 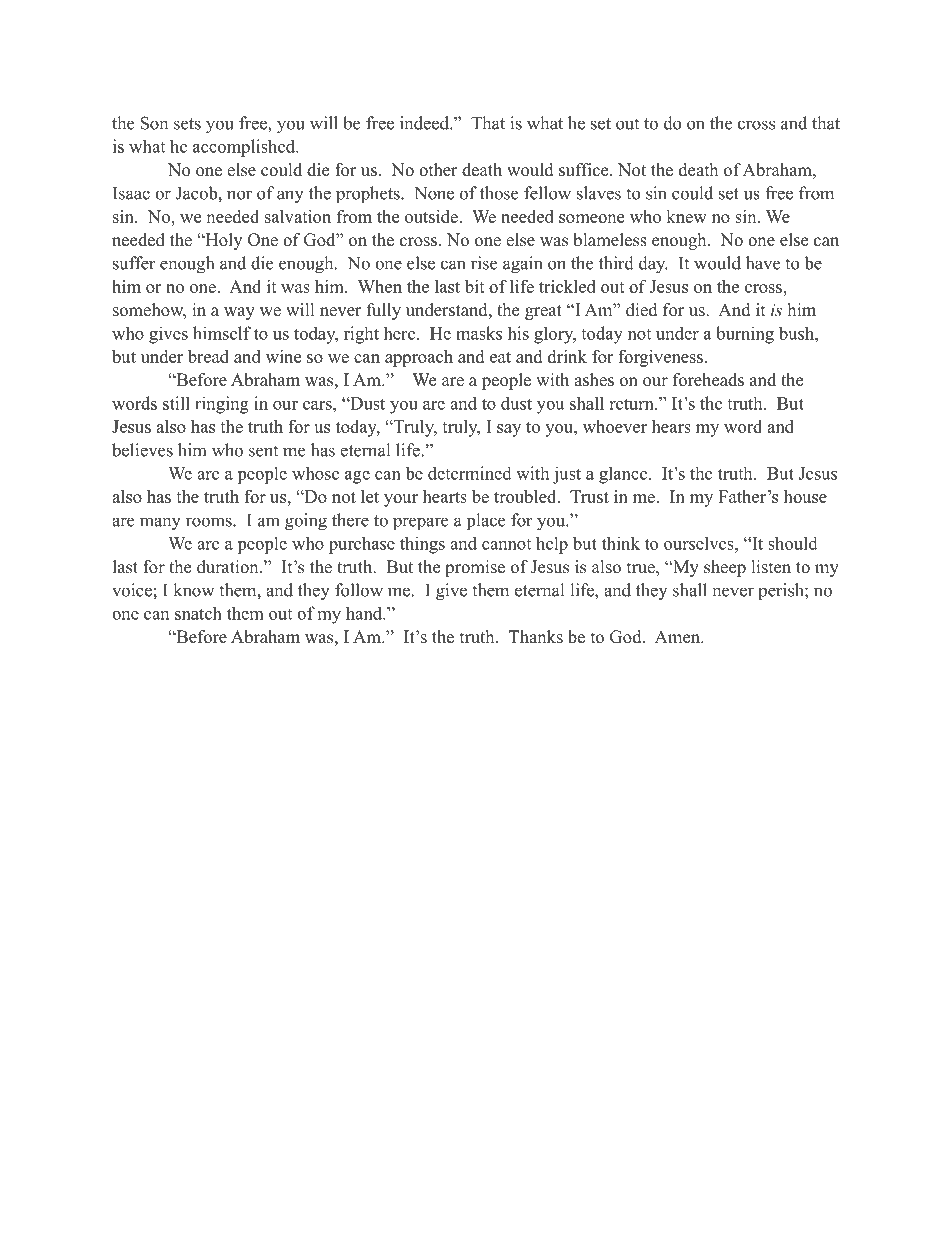 What do you see at coordinates (432, 216) in the image?
I see `outside` at bounding box center [432, 216].
